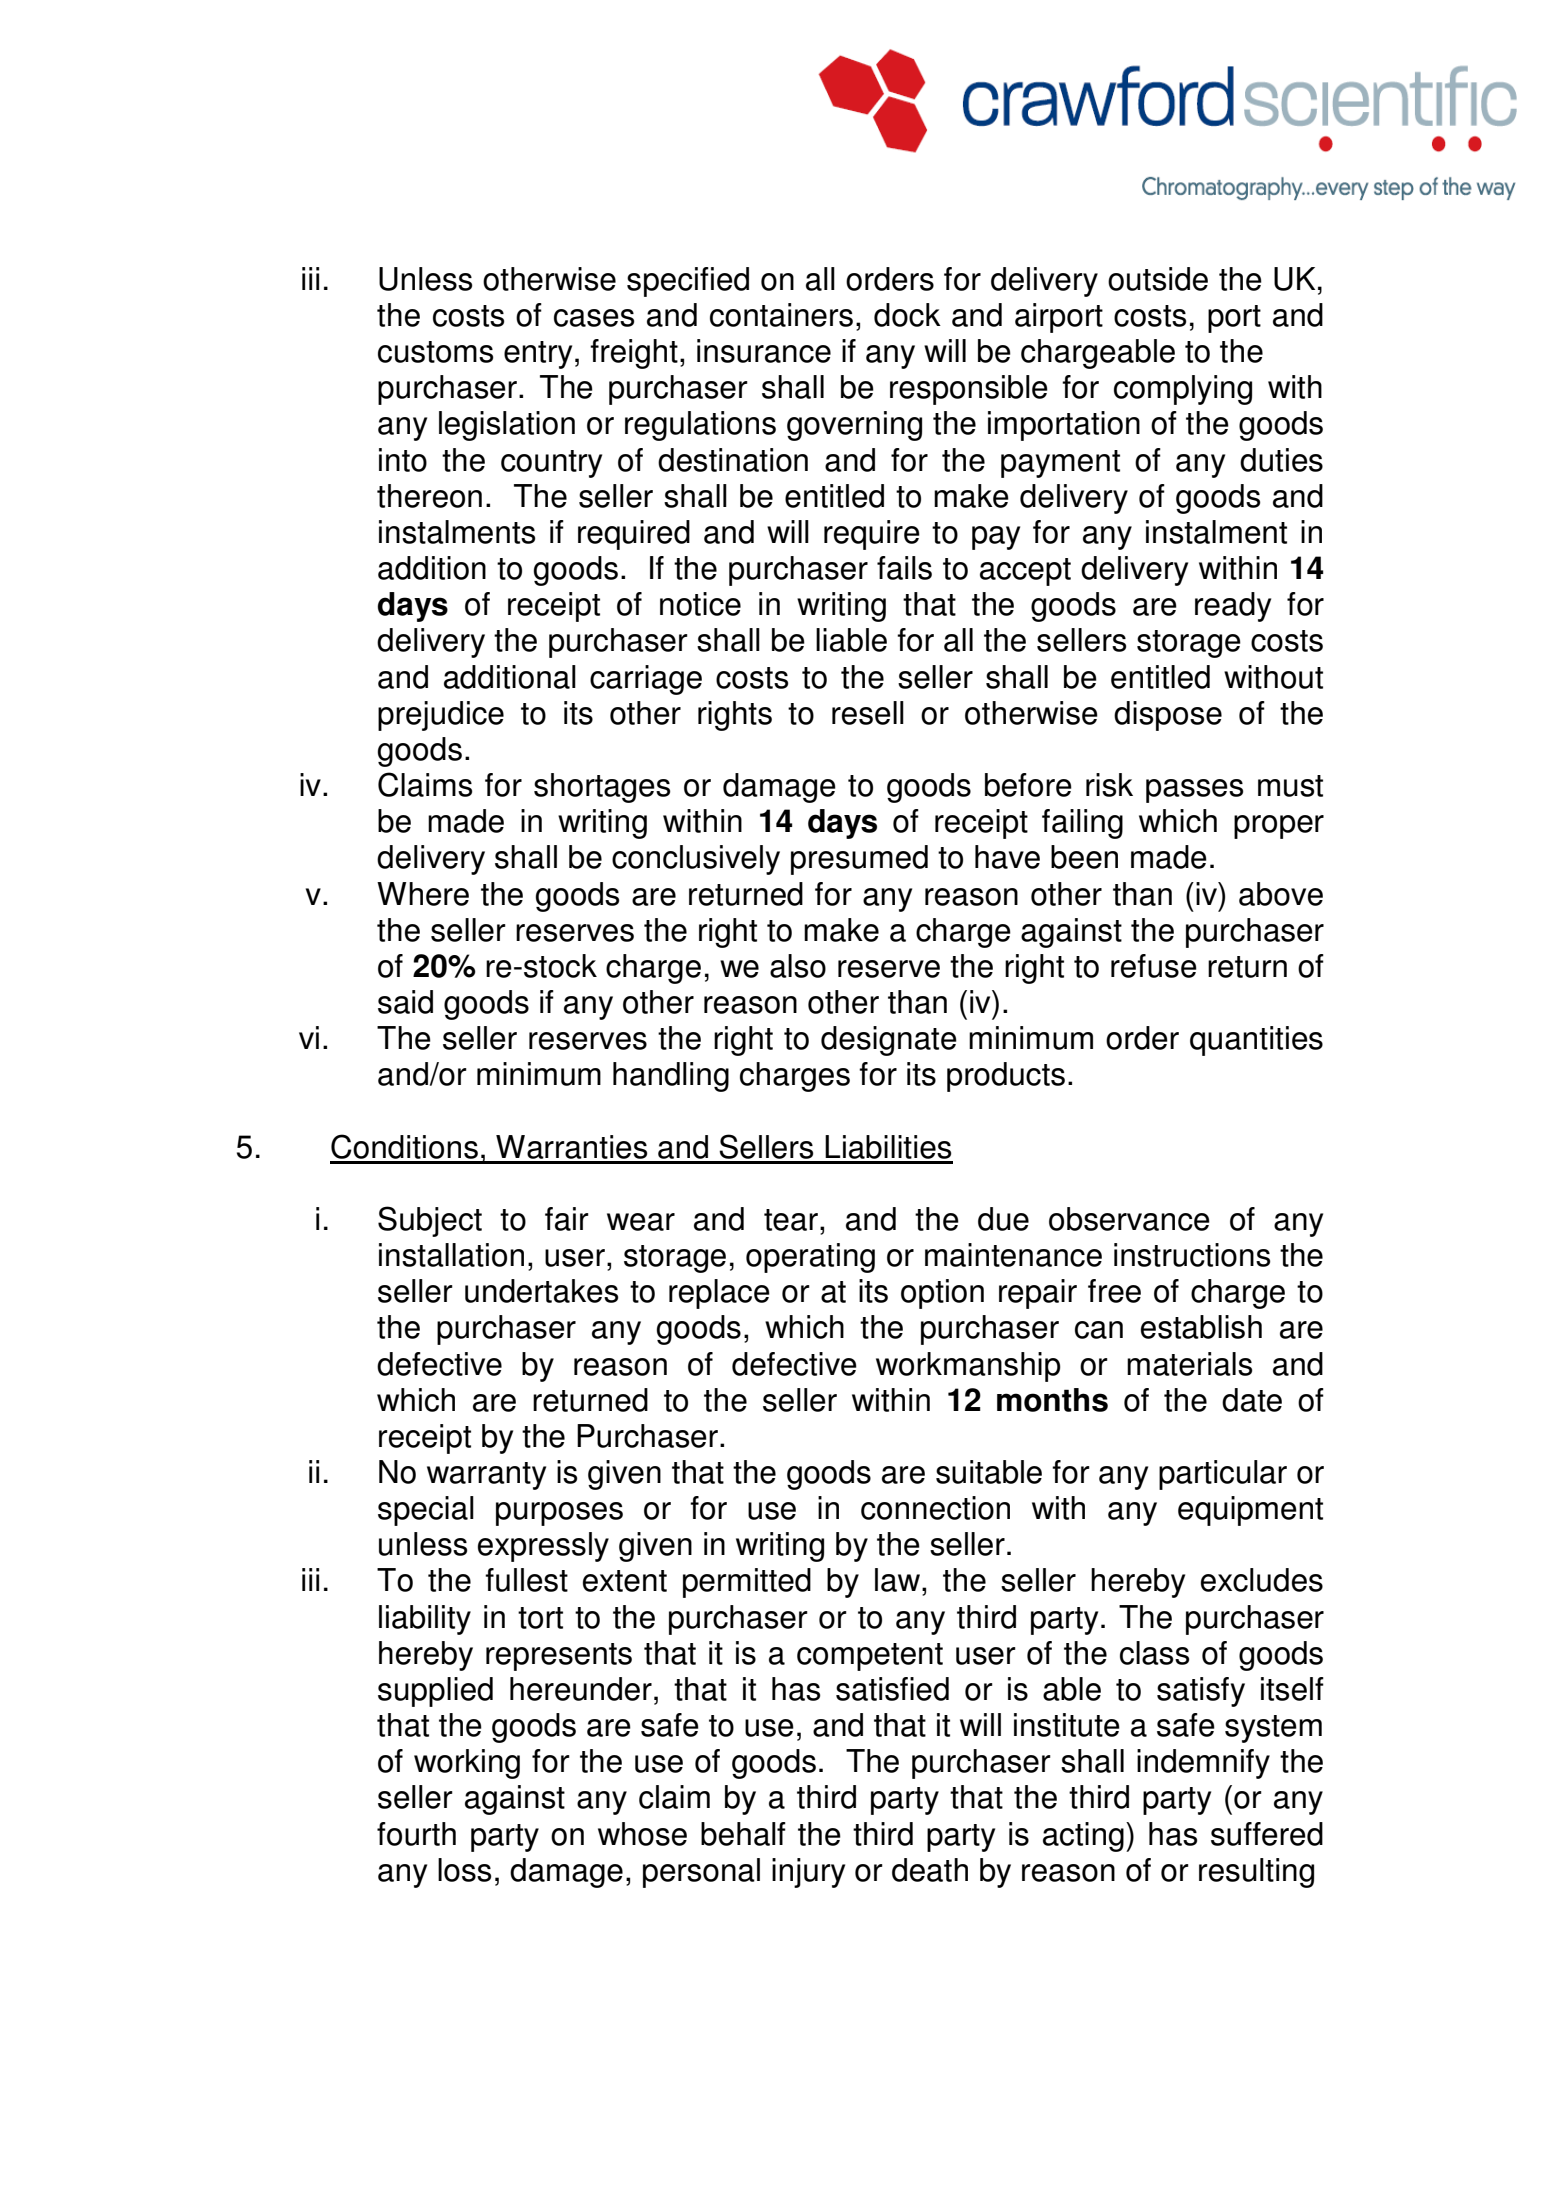 This document has height=2206, width=1559. Describe the element at coordinates (464, 1870) in the document. I see `loss` at that location.
